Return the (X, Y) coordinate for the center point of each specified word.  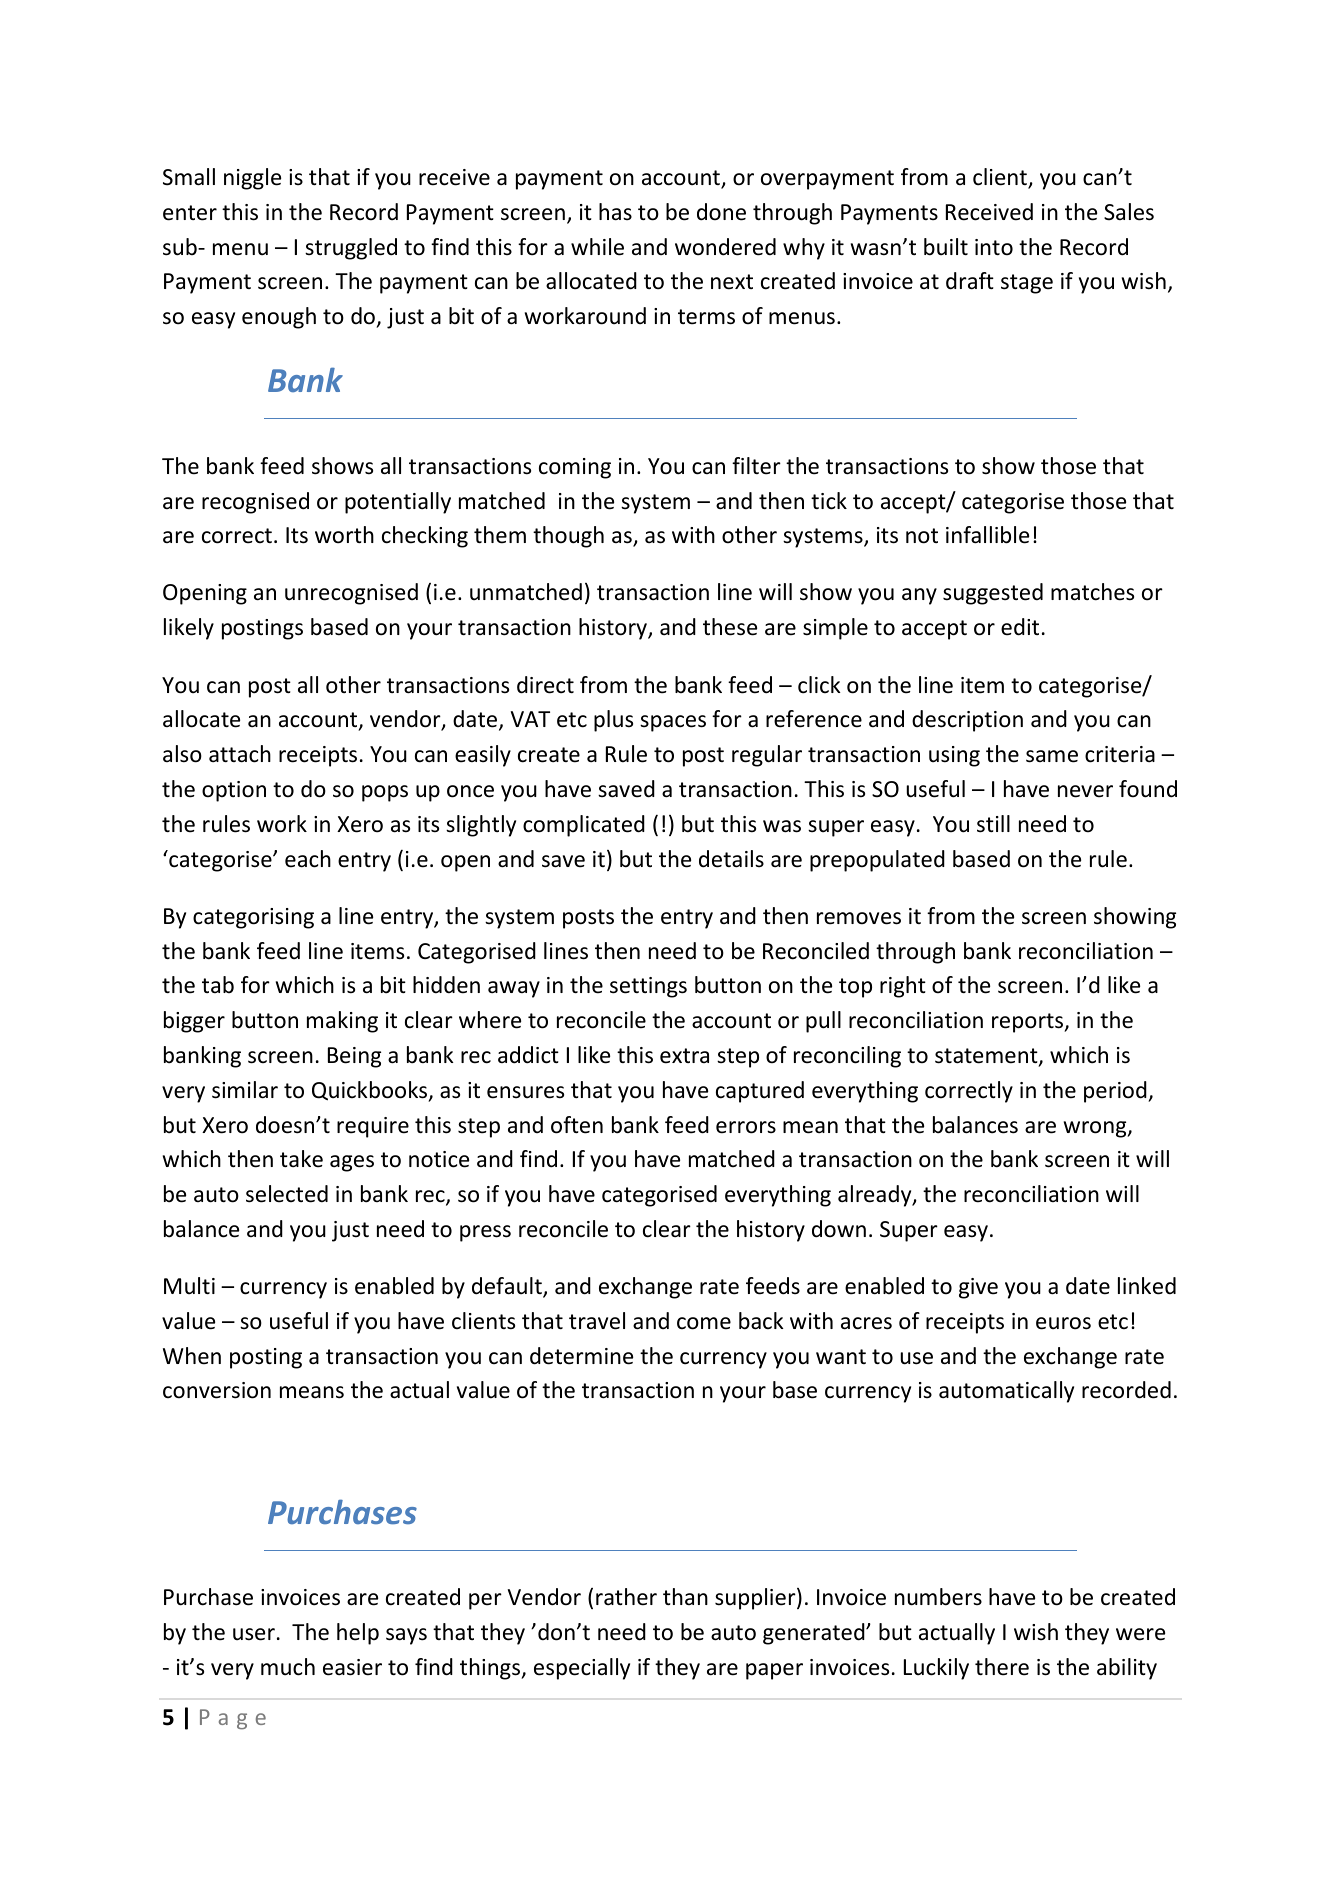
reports (1029, 1023)
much (288, 1667)
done (721, 212)
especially (582, 1669)
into (994, 247)
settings (648, 987)
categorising (253, 918)
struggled (351, 249)
